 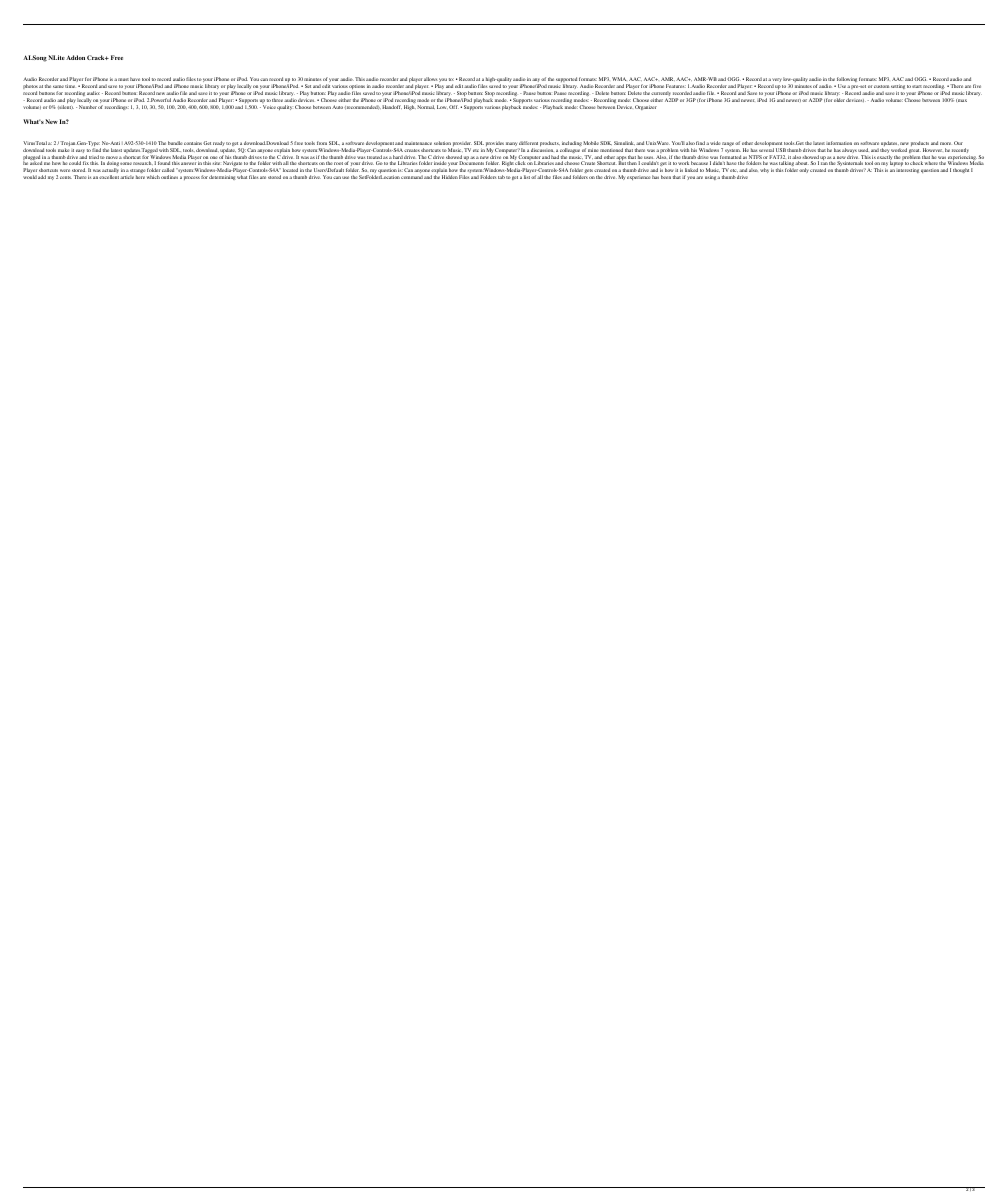 I want to click on setting, so click(x=898, y=87).
